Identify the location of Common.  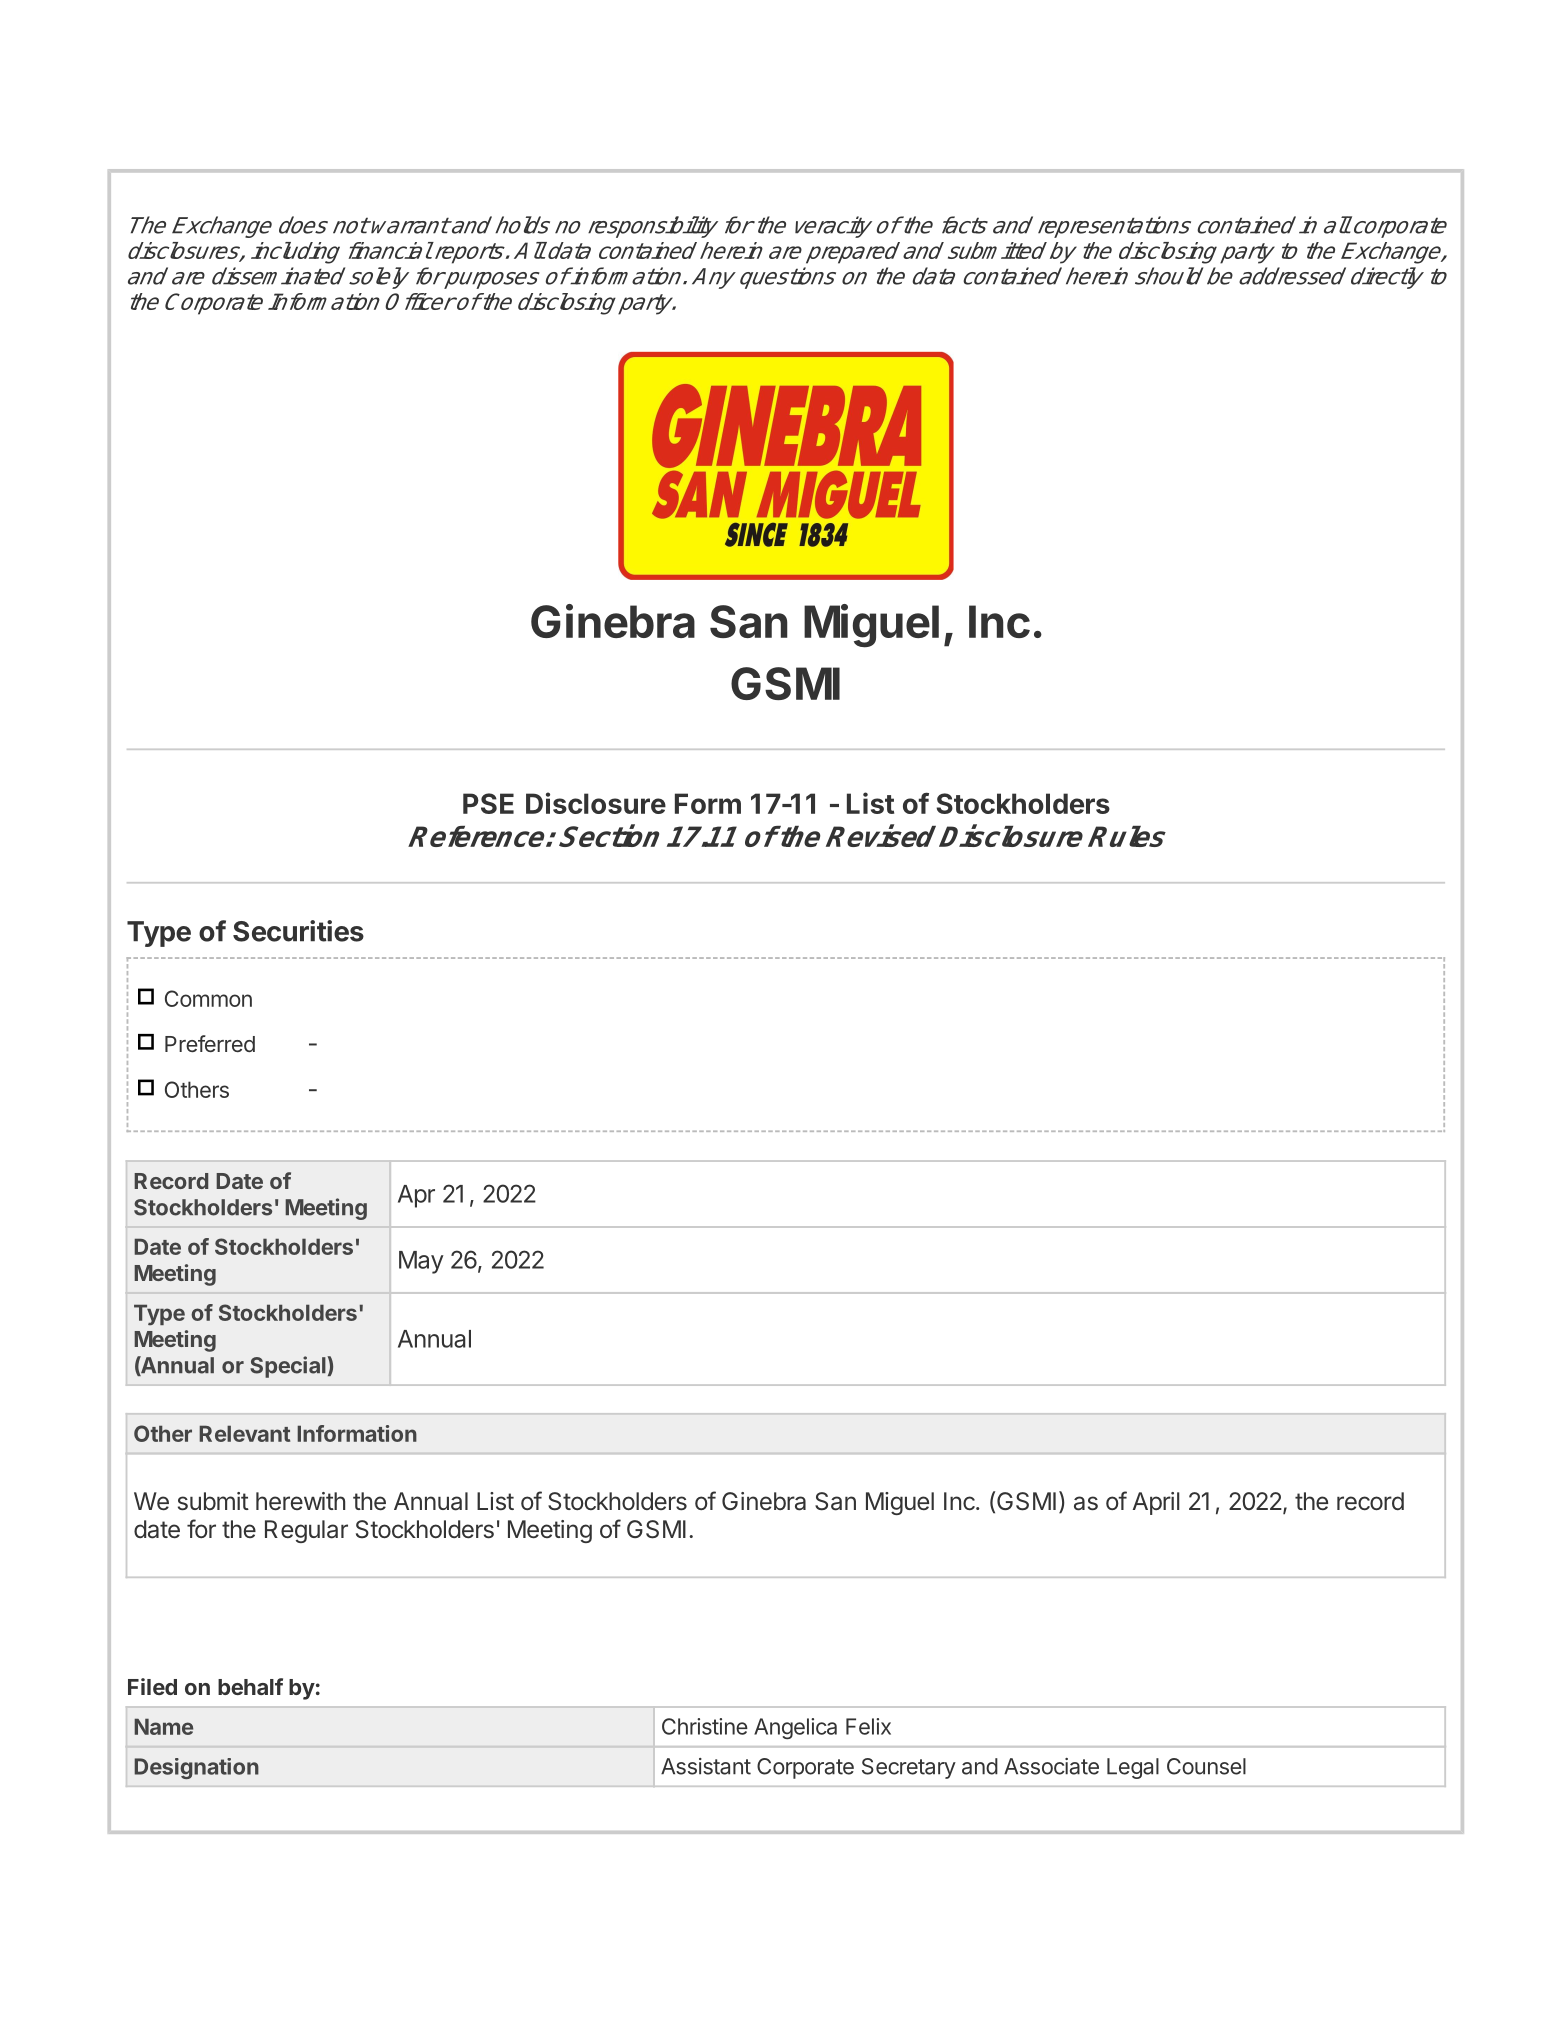
(208, 998).
